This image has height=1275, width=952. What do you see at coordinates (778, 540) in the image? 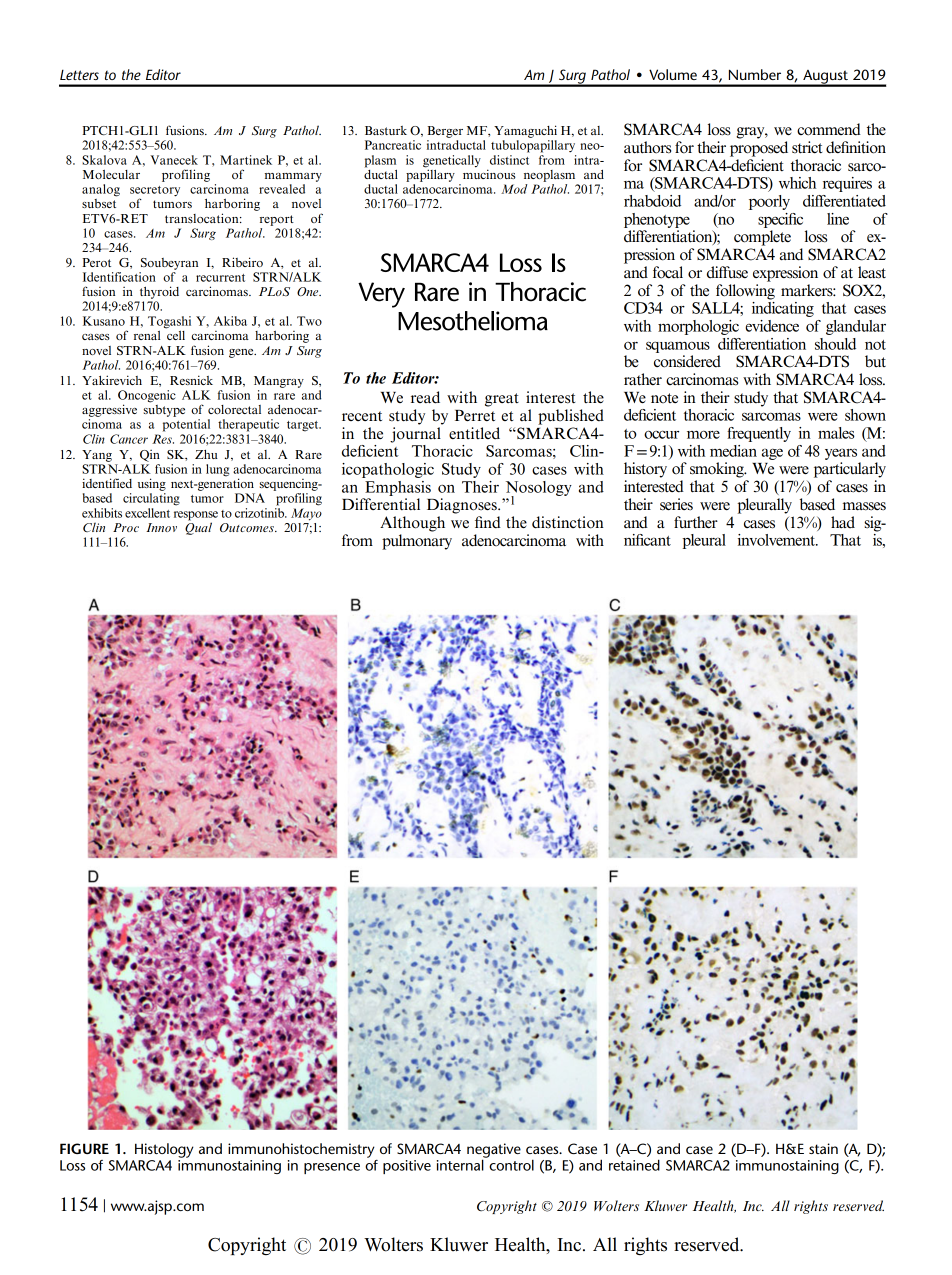
I see `involvement` at bounding box center [778, 540].
